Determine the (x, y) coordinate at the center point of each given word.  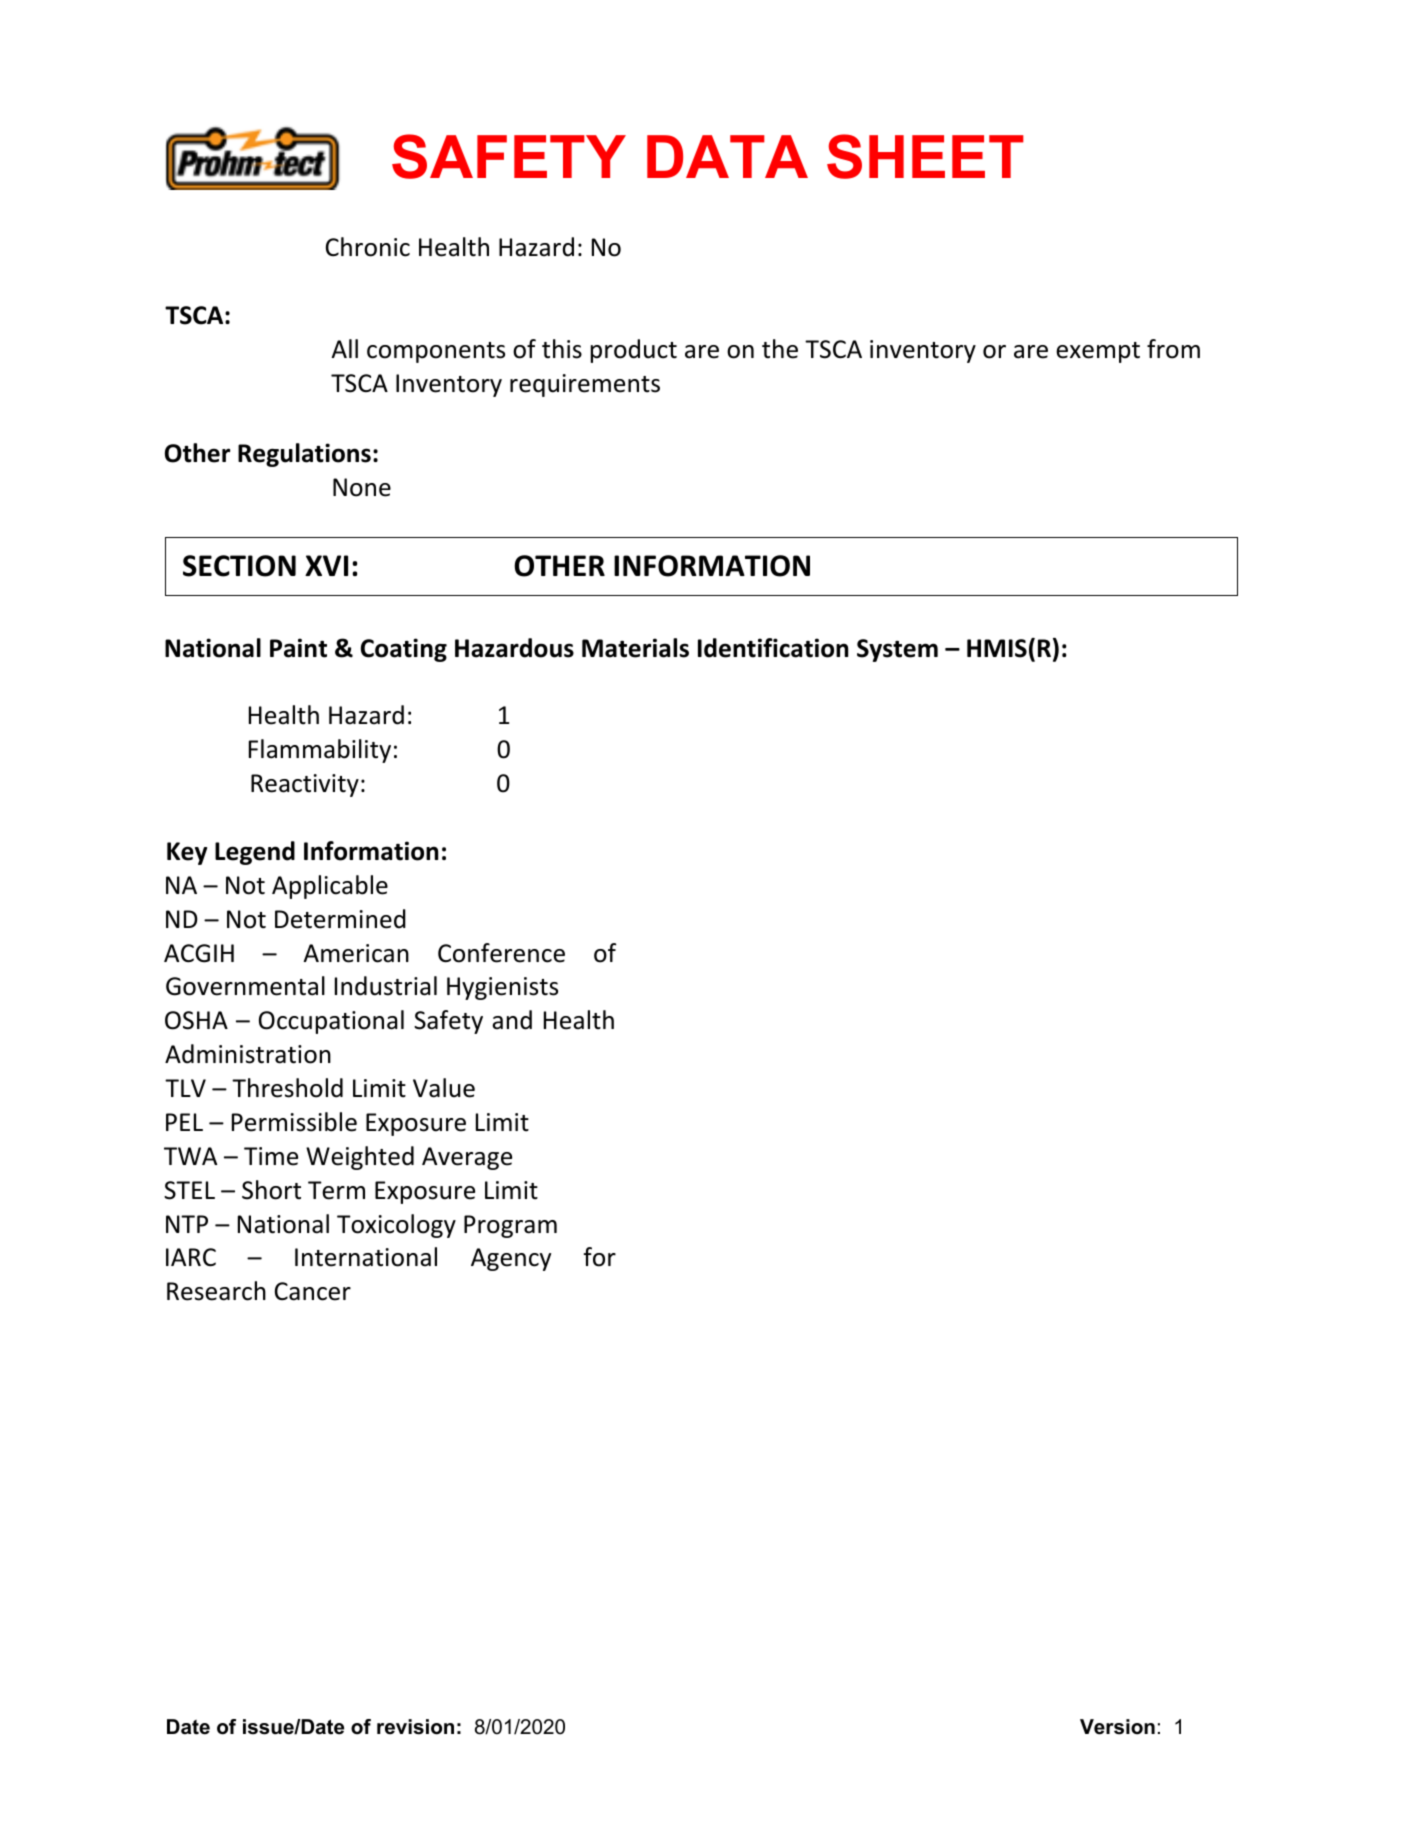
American (356, 953)
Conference (501, 953)
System (897, 650)
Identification (773, 648)
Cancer (313, 1291)
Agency (511, 1259)
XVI (326, 565)
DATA (727, 156)
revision (415, 1727)
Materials (635, 648)
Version (1117, 1727)
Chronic (368, 247)
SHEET (925, 156)
